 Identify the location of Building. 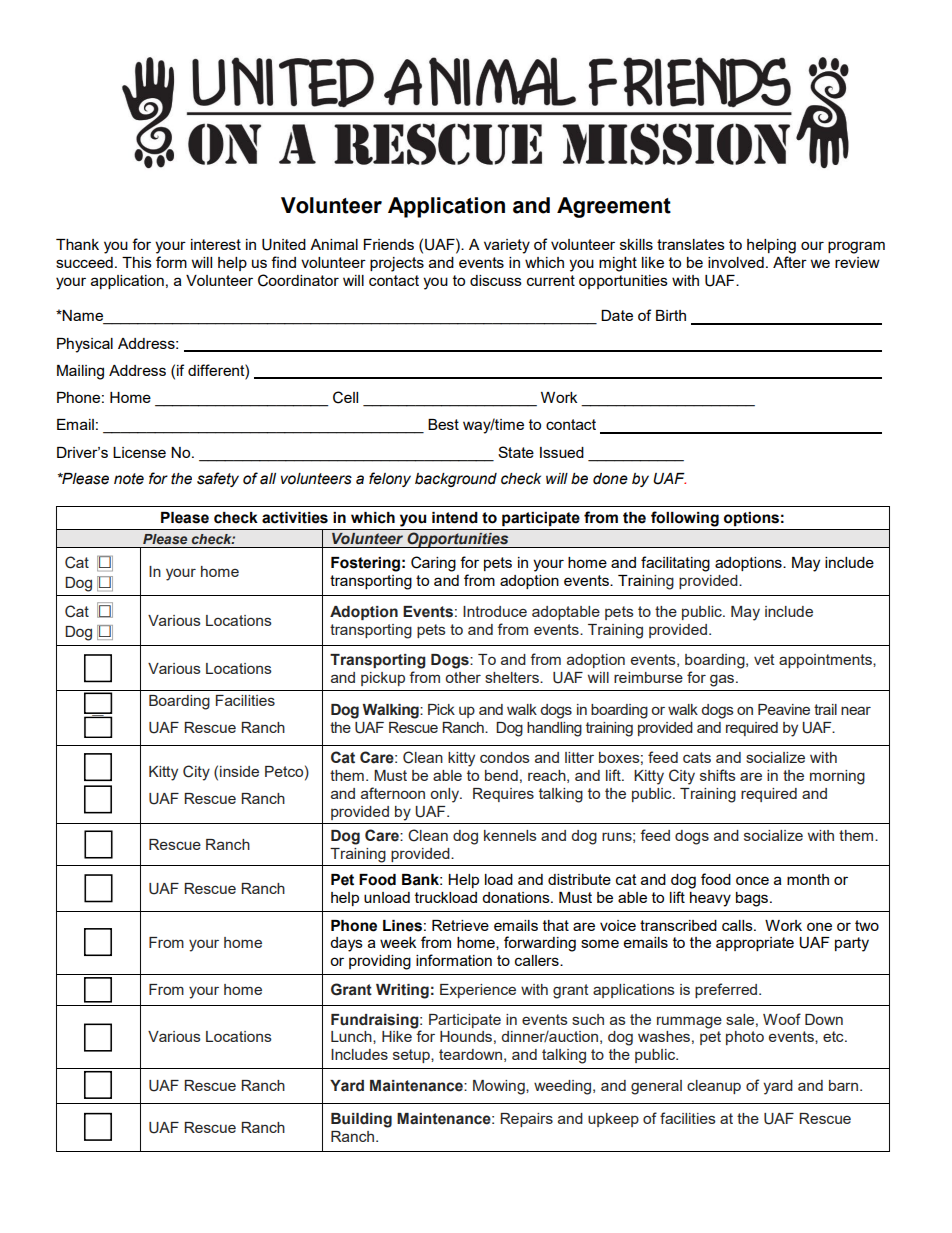
(361, 1120).
